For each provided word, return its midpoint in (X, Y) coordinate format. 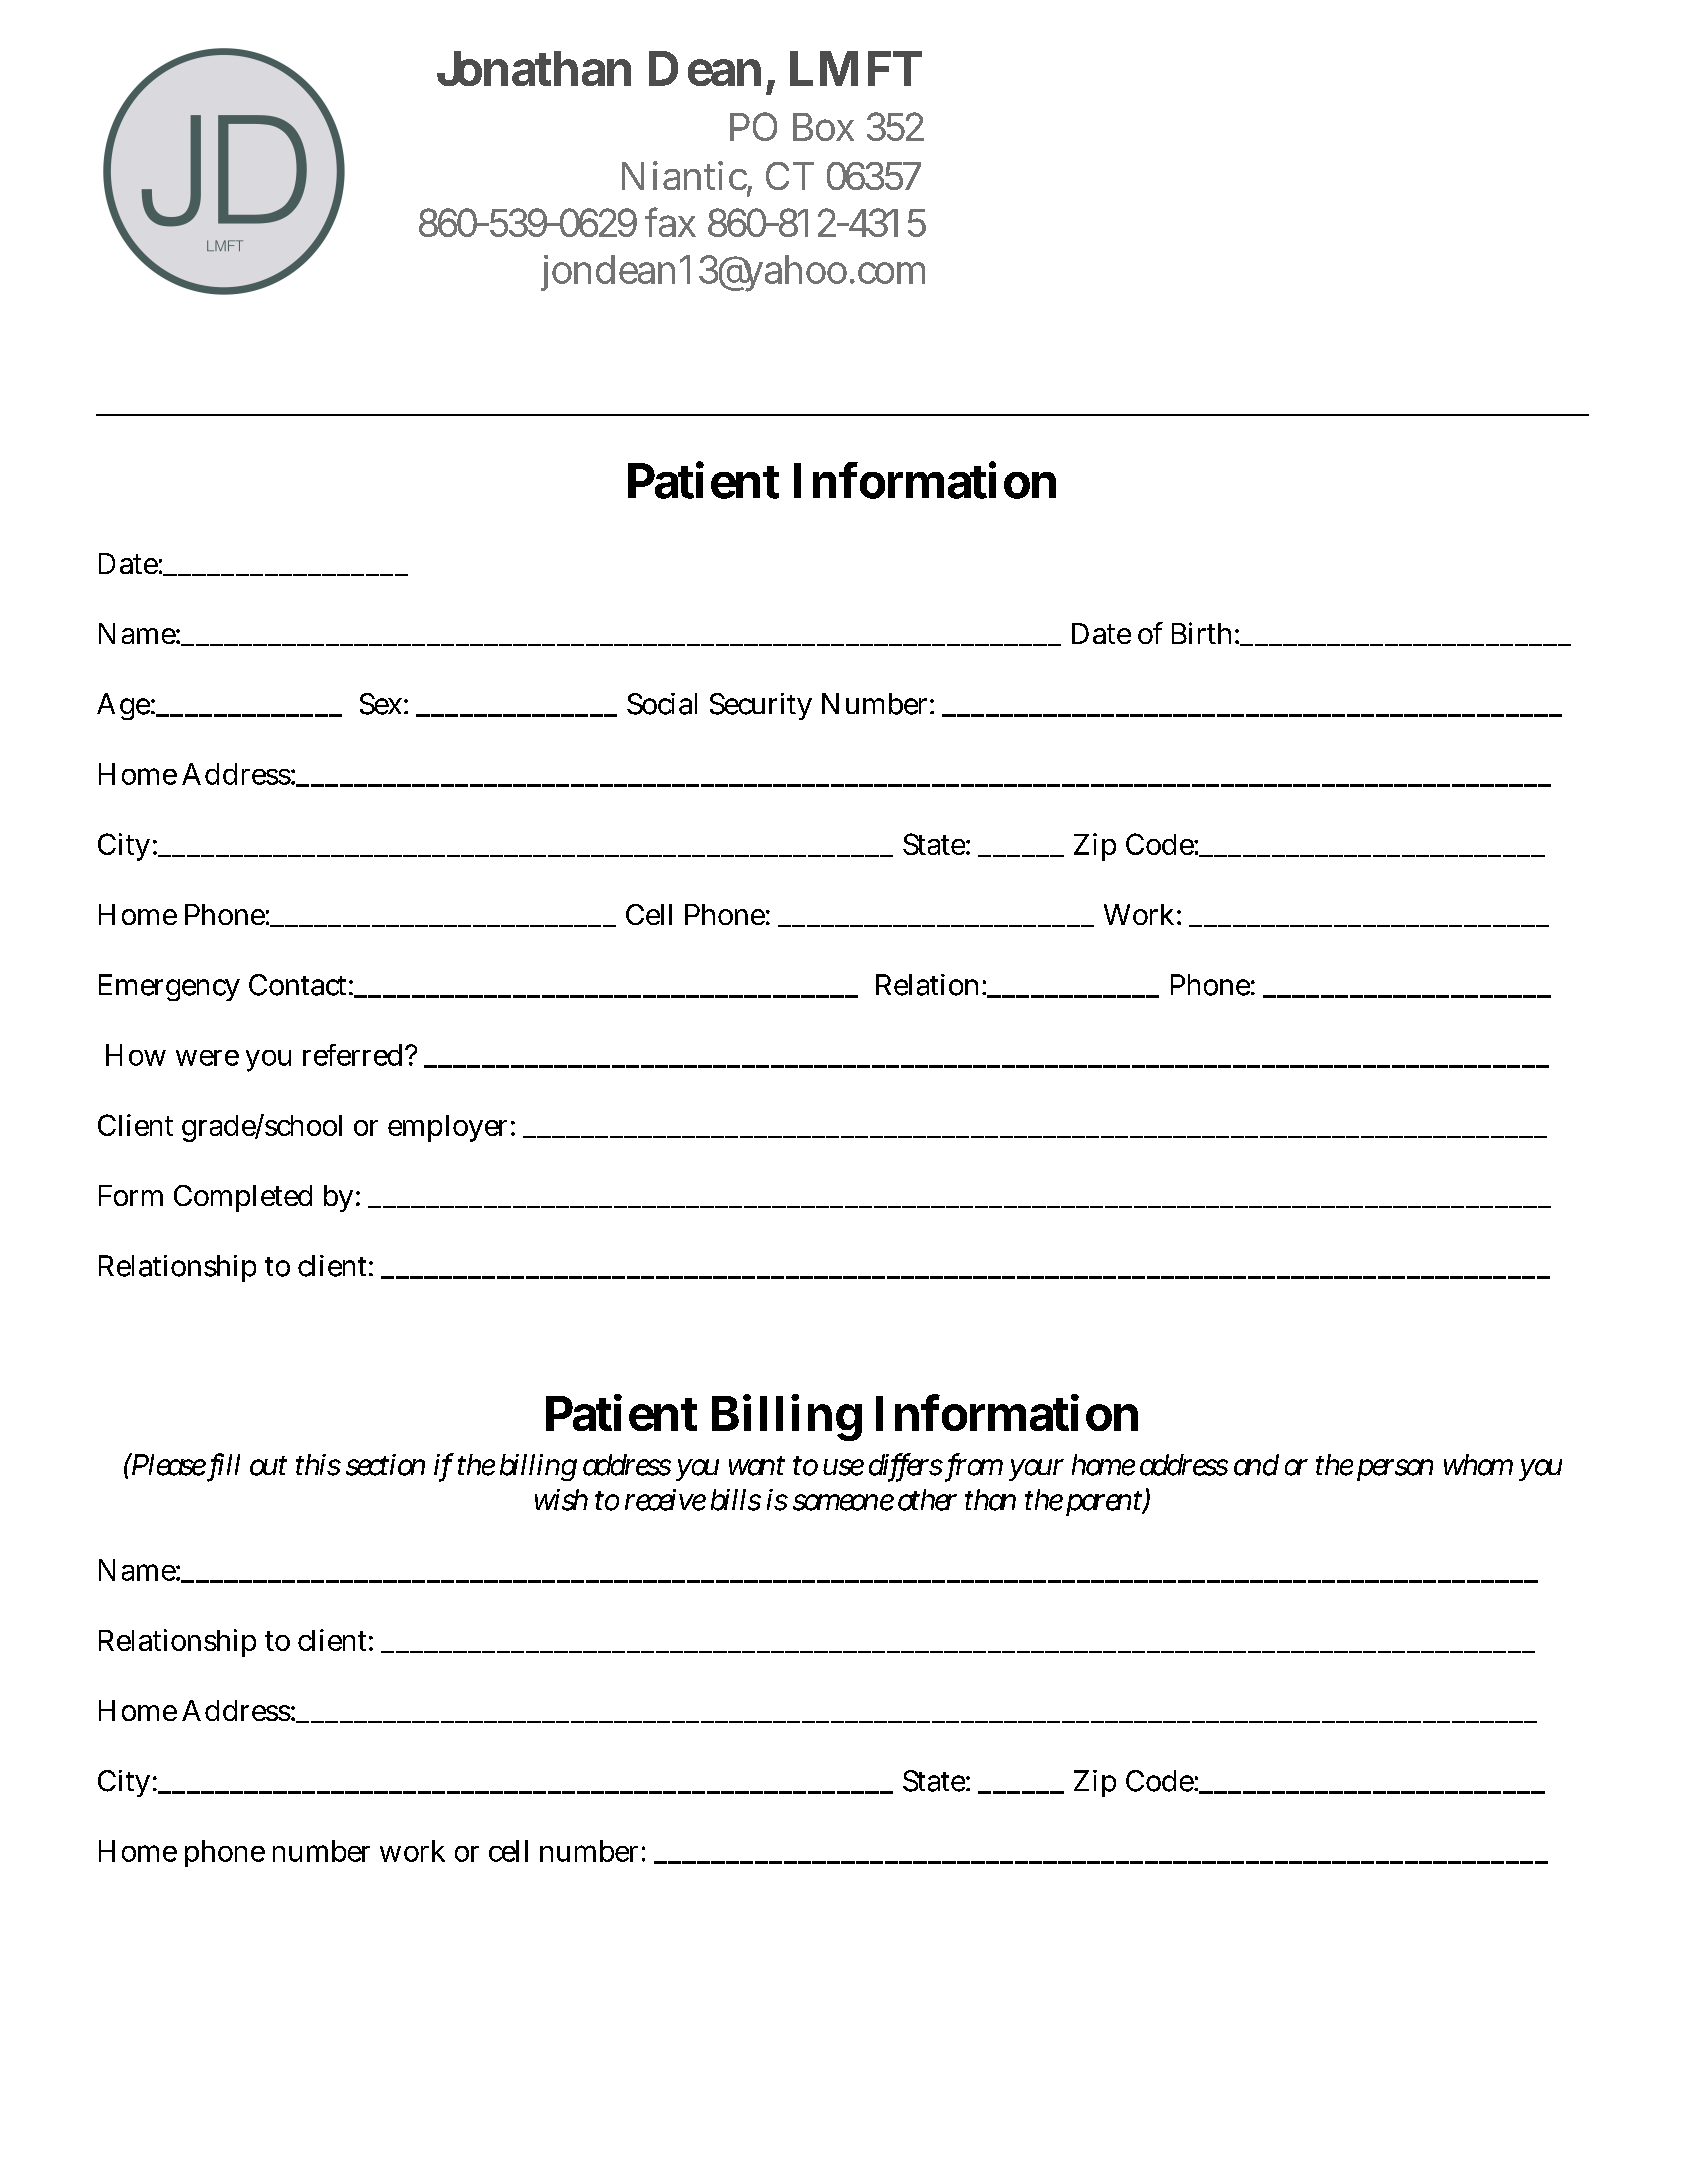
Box (823, 127)
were (207, 1058)
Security (761, 706)
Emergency (169, 987)
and (1256, 1465)
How (136, 1055)
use (843, 1467)
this (318, 1465)
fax (670, 222)
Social (662, 704)
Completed (243, 1198)
